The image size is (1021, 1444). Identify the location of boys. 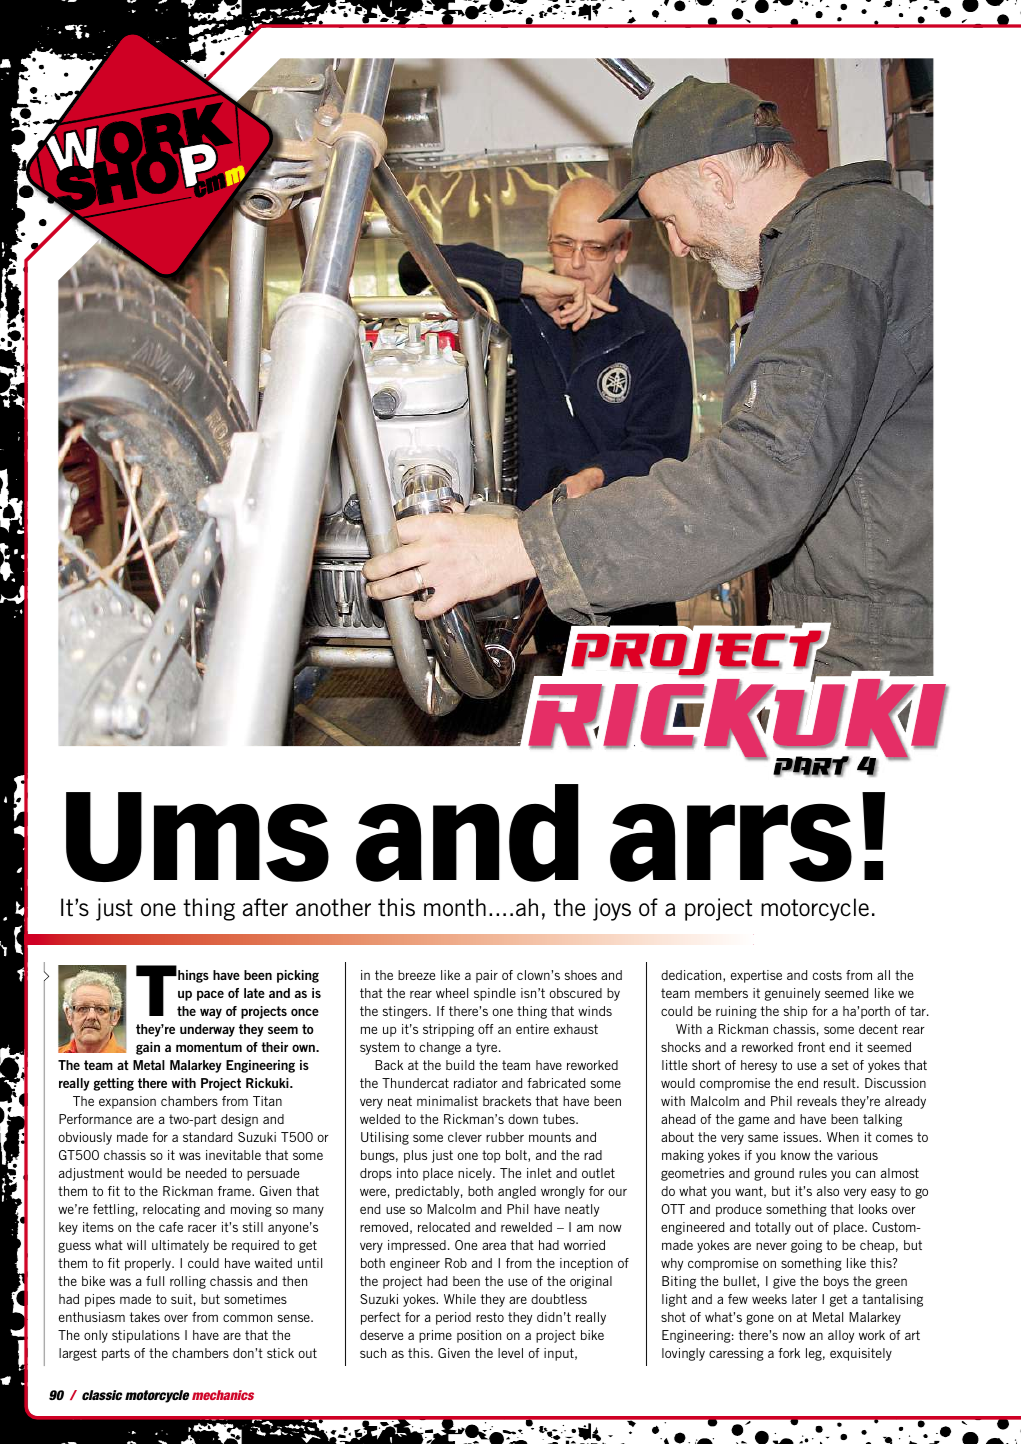
(836, 1282).
